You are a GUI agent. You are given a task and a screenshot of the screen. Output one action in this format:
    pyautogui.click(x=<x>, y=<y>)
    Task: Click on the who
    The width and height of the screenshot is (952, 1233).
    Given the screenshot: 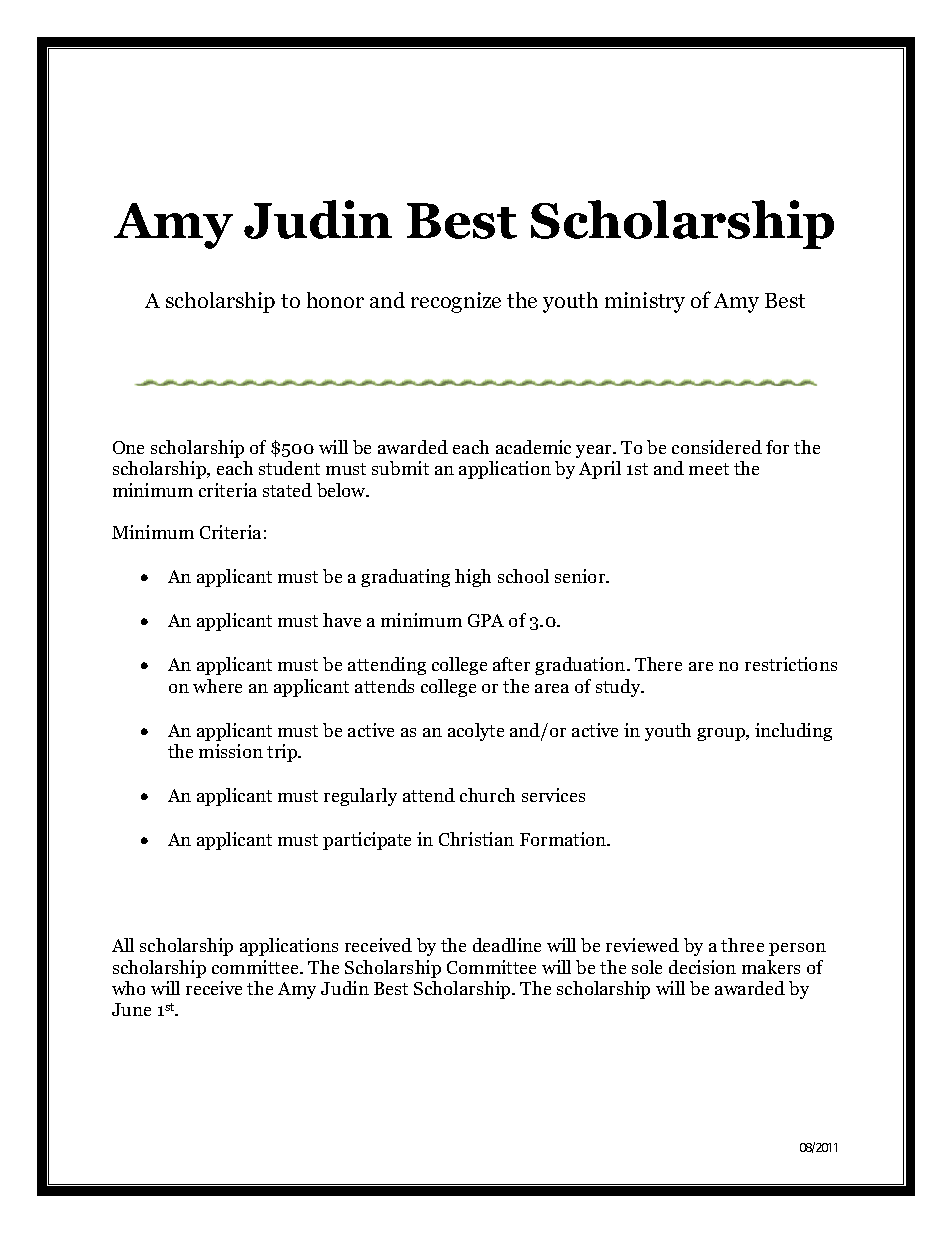 What is the action you would take?
    pyautogui.click(x=128, y=988)
